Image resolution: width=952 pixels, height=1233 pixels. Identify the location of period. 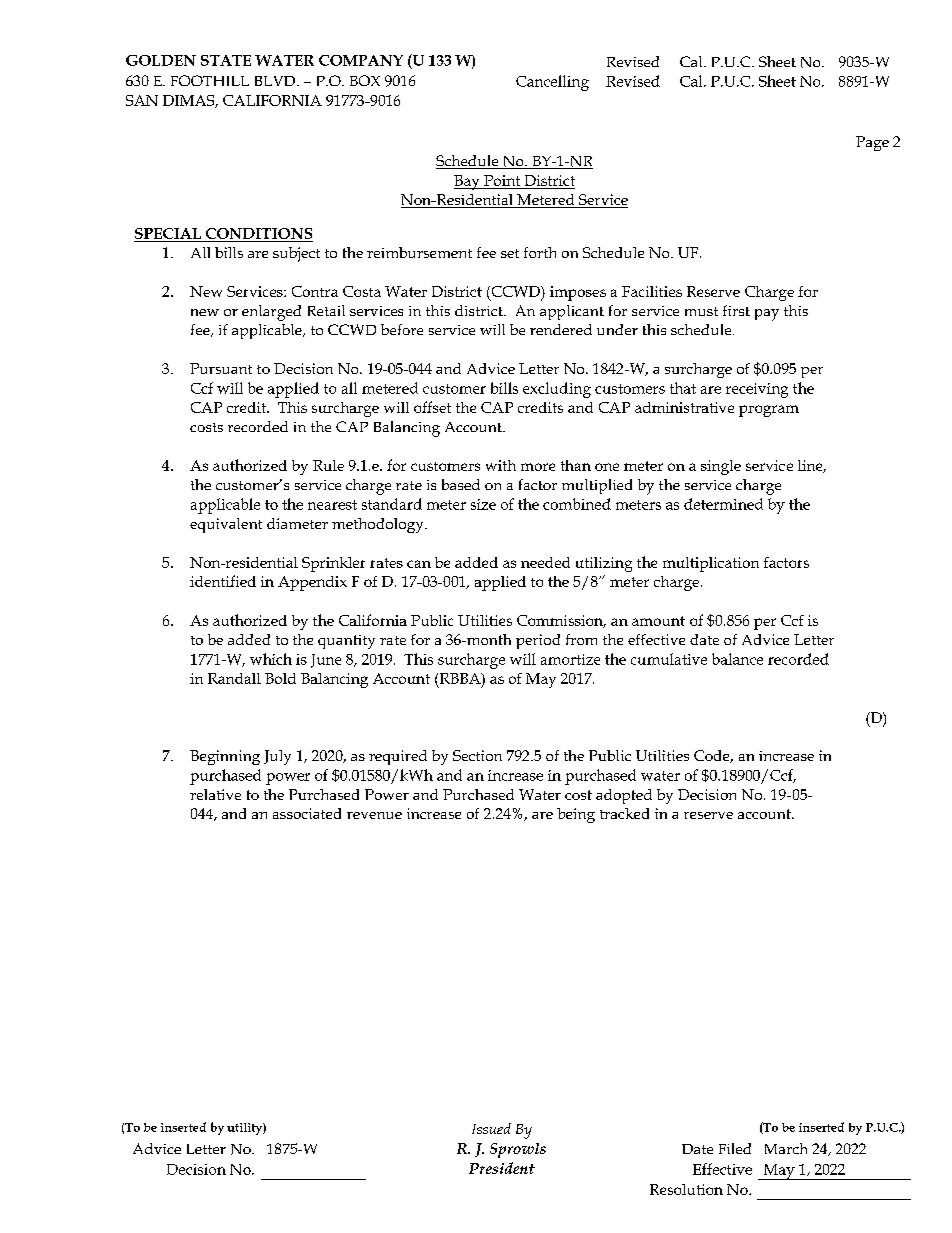
(538, 641).
